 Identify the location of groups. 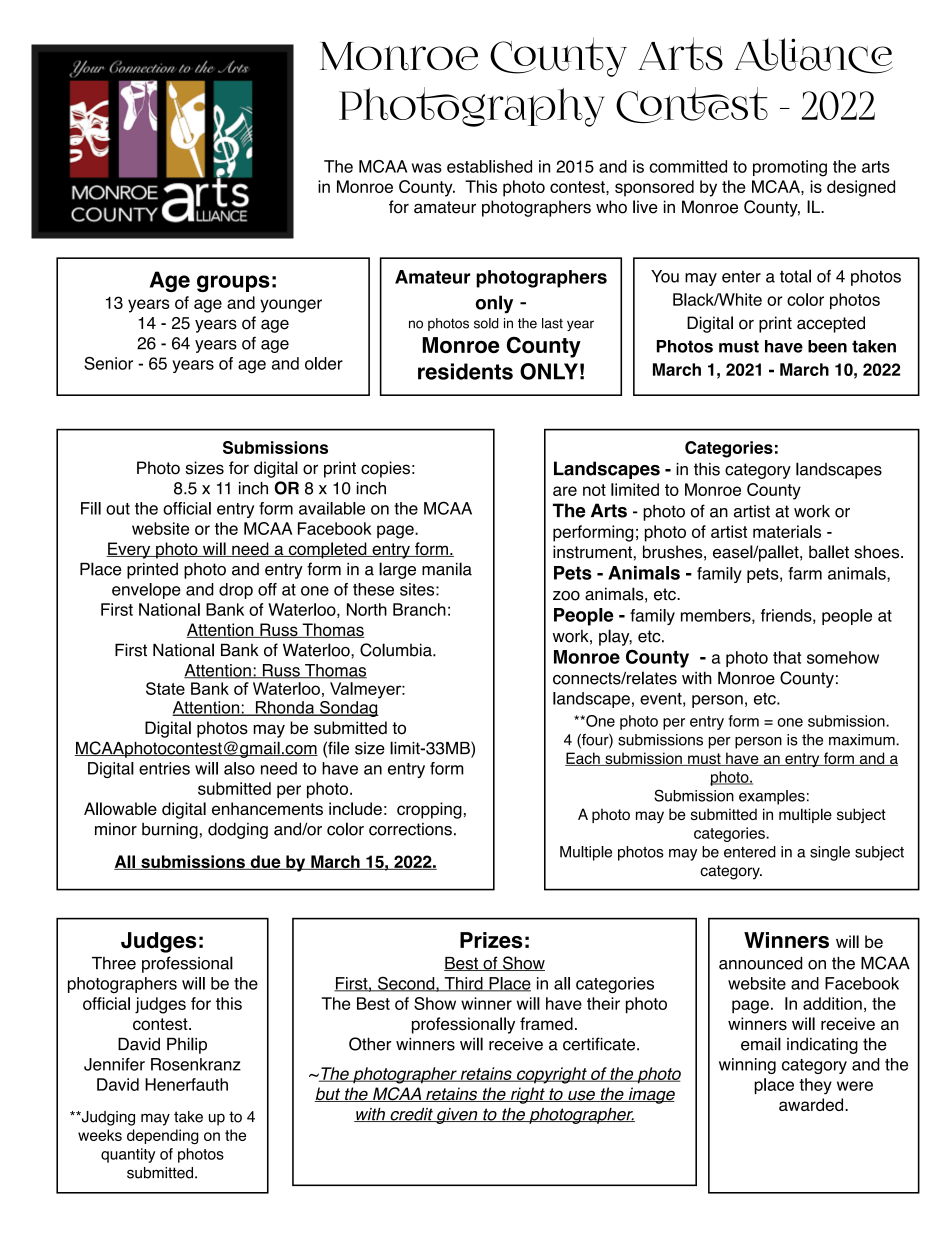
(233, 283).
